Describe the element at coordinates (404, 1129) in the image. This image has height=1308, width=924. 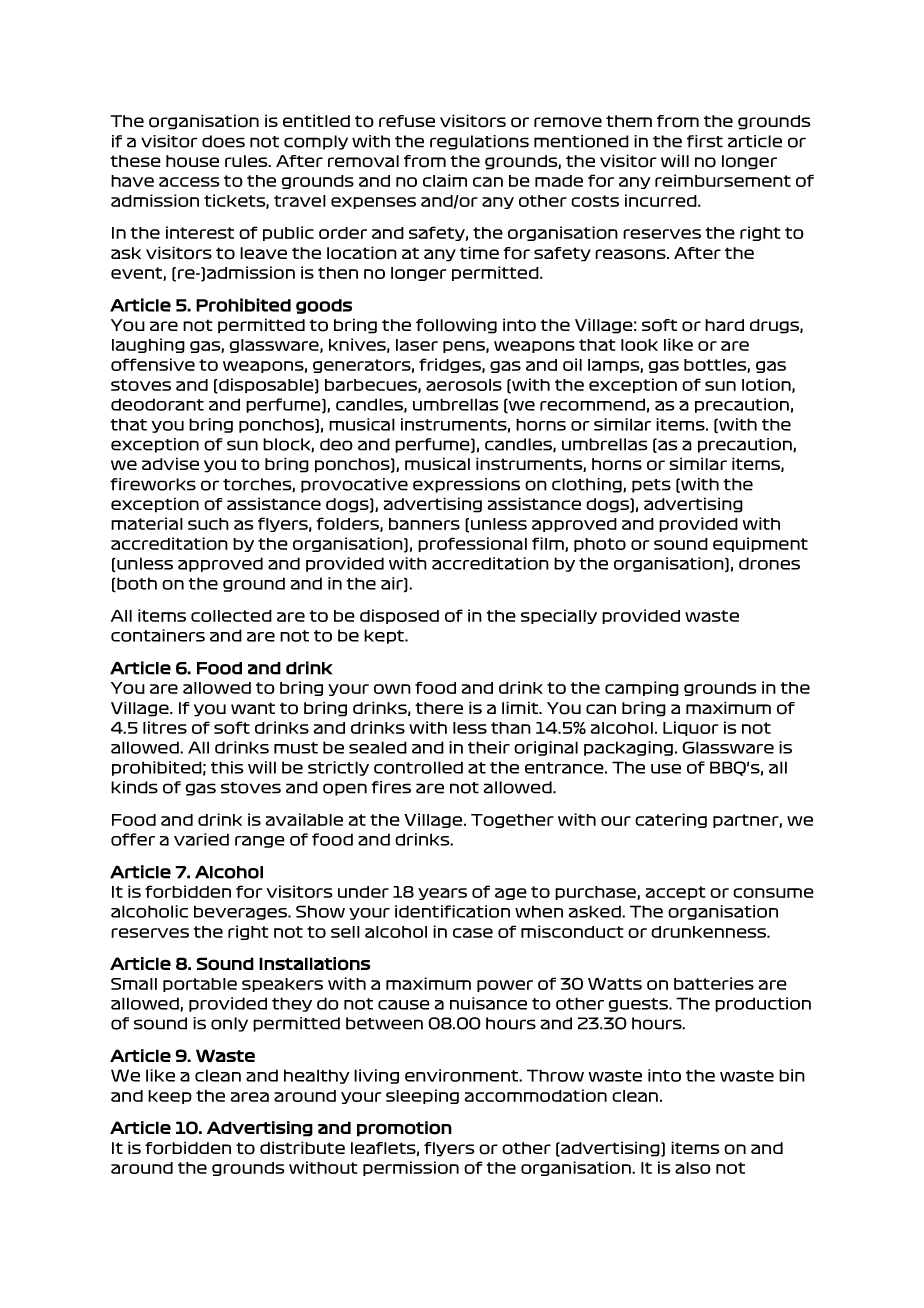
I see `promotion` at that location.
